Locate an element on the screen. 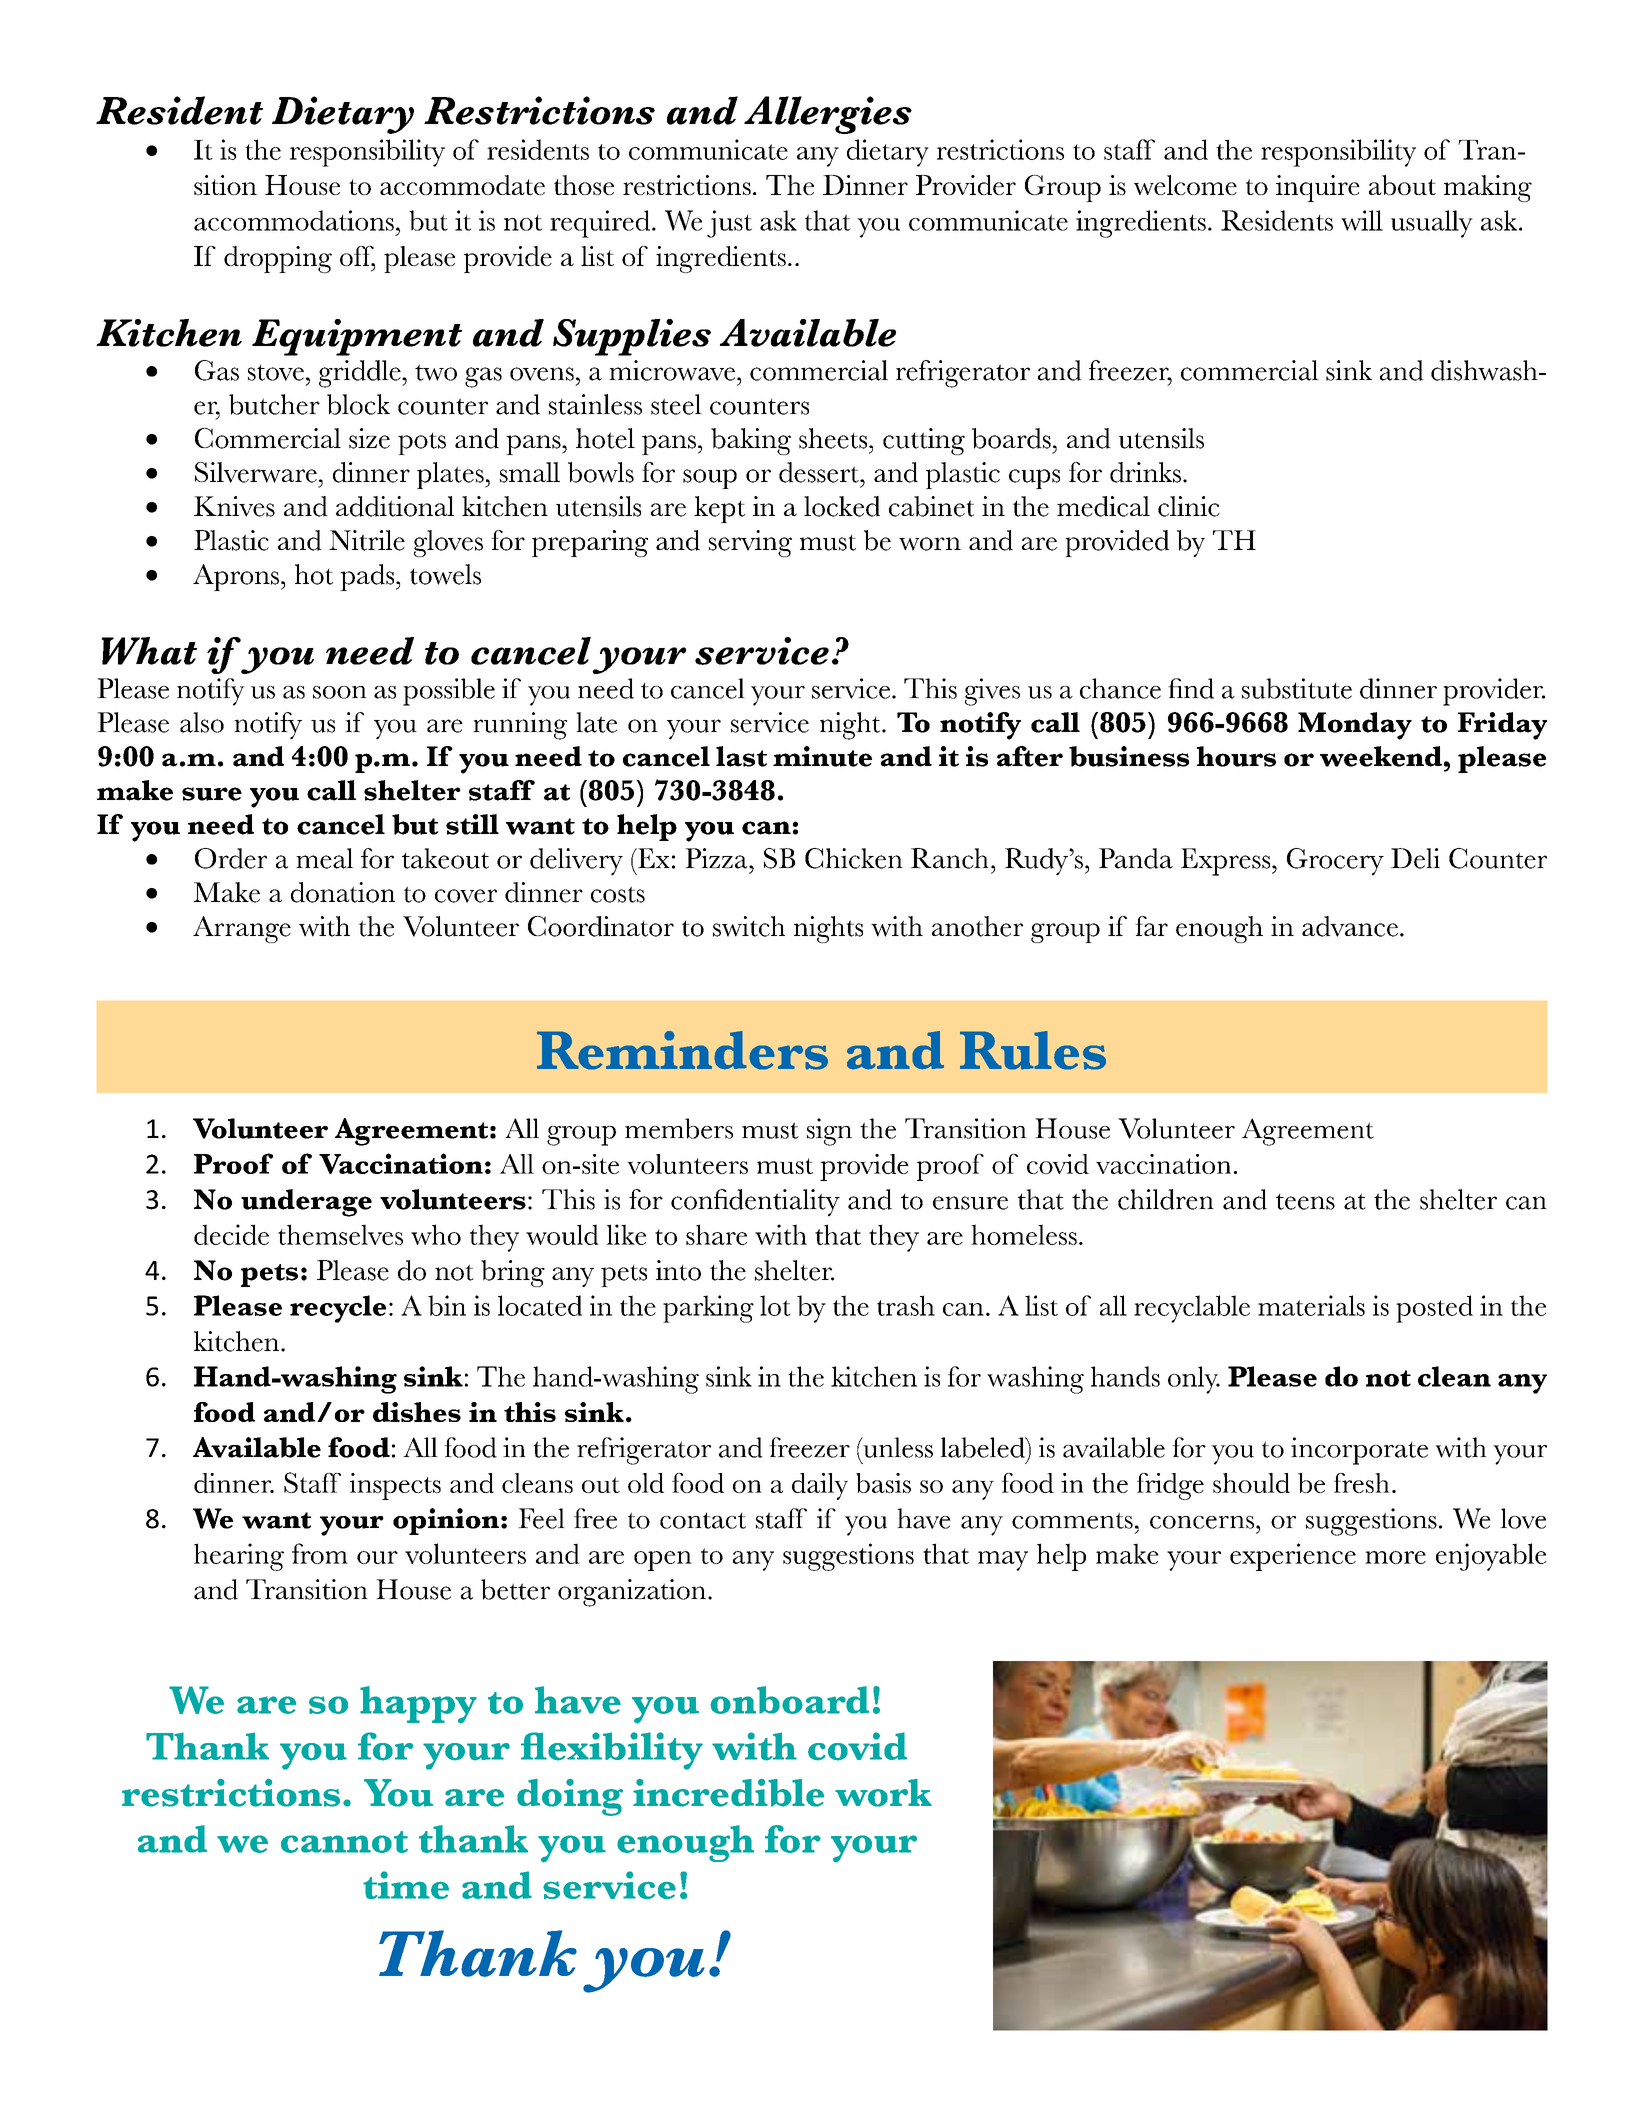  Allergies is located at coordinates (828, 115).
